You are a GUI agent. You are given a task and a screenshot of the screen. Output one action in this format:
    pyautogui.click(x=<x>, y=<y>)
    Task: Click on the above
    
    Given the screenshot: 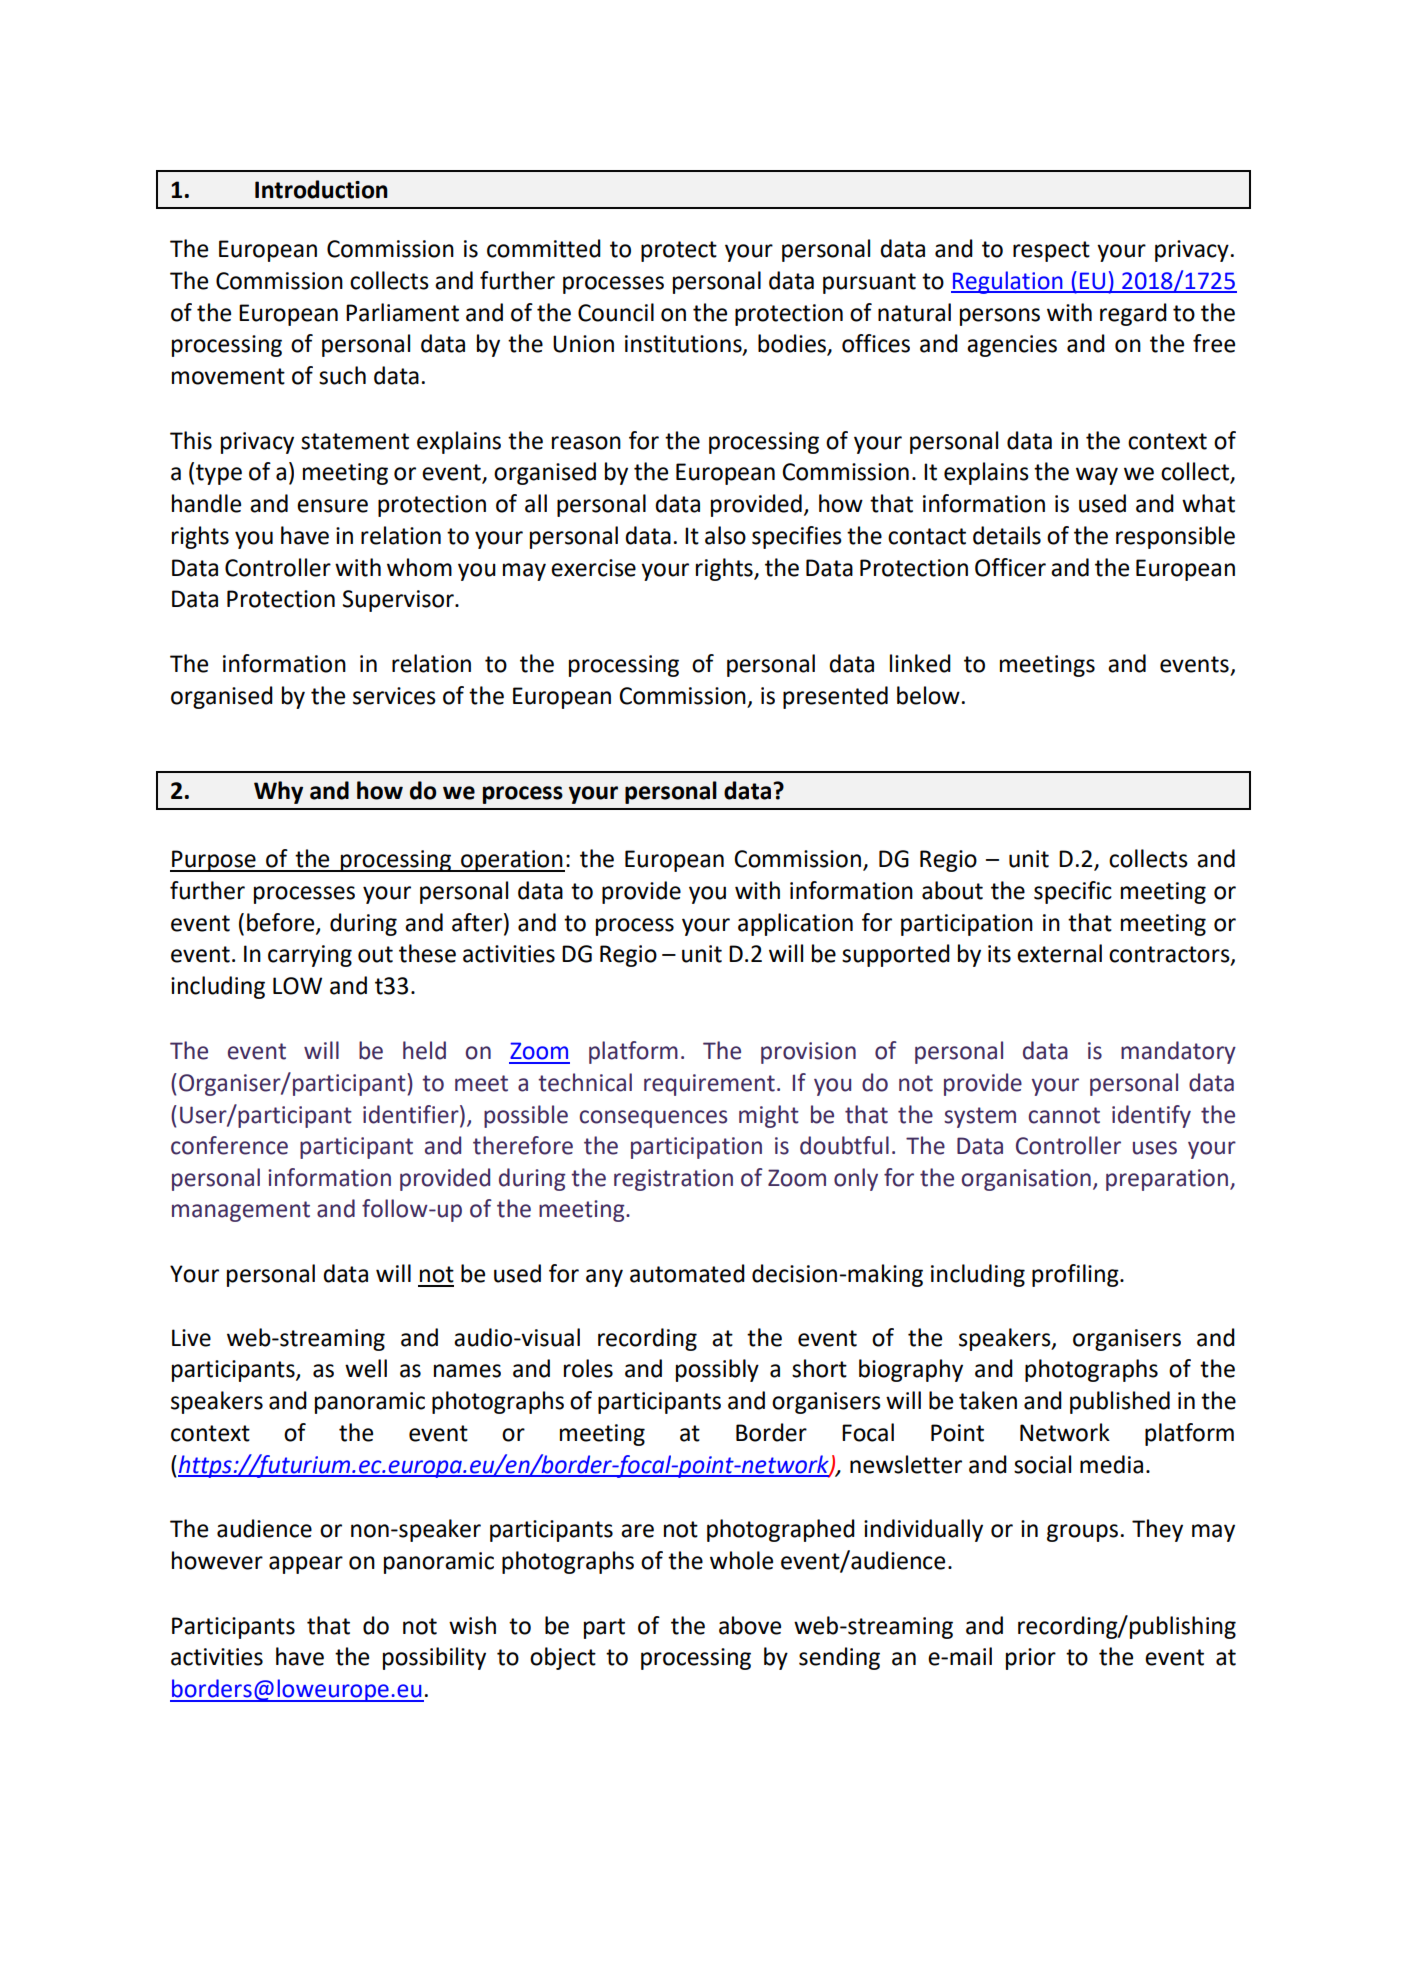 What is the action you would take?
    pyautogui.click(x=750, y=1625)
